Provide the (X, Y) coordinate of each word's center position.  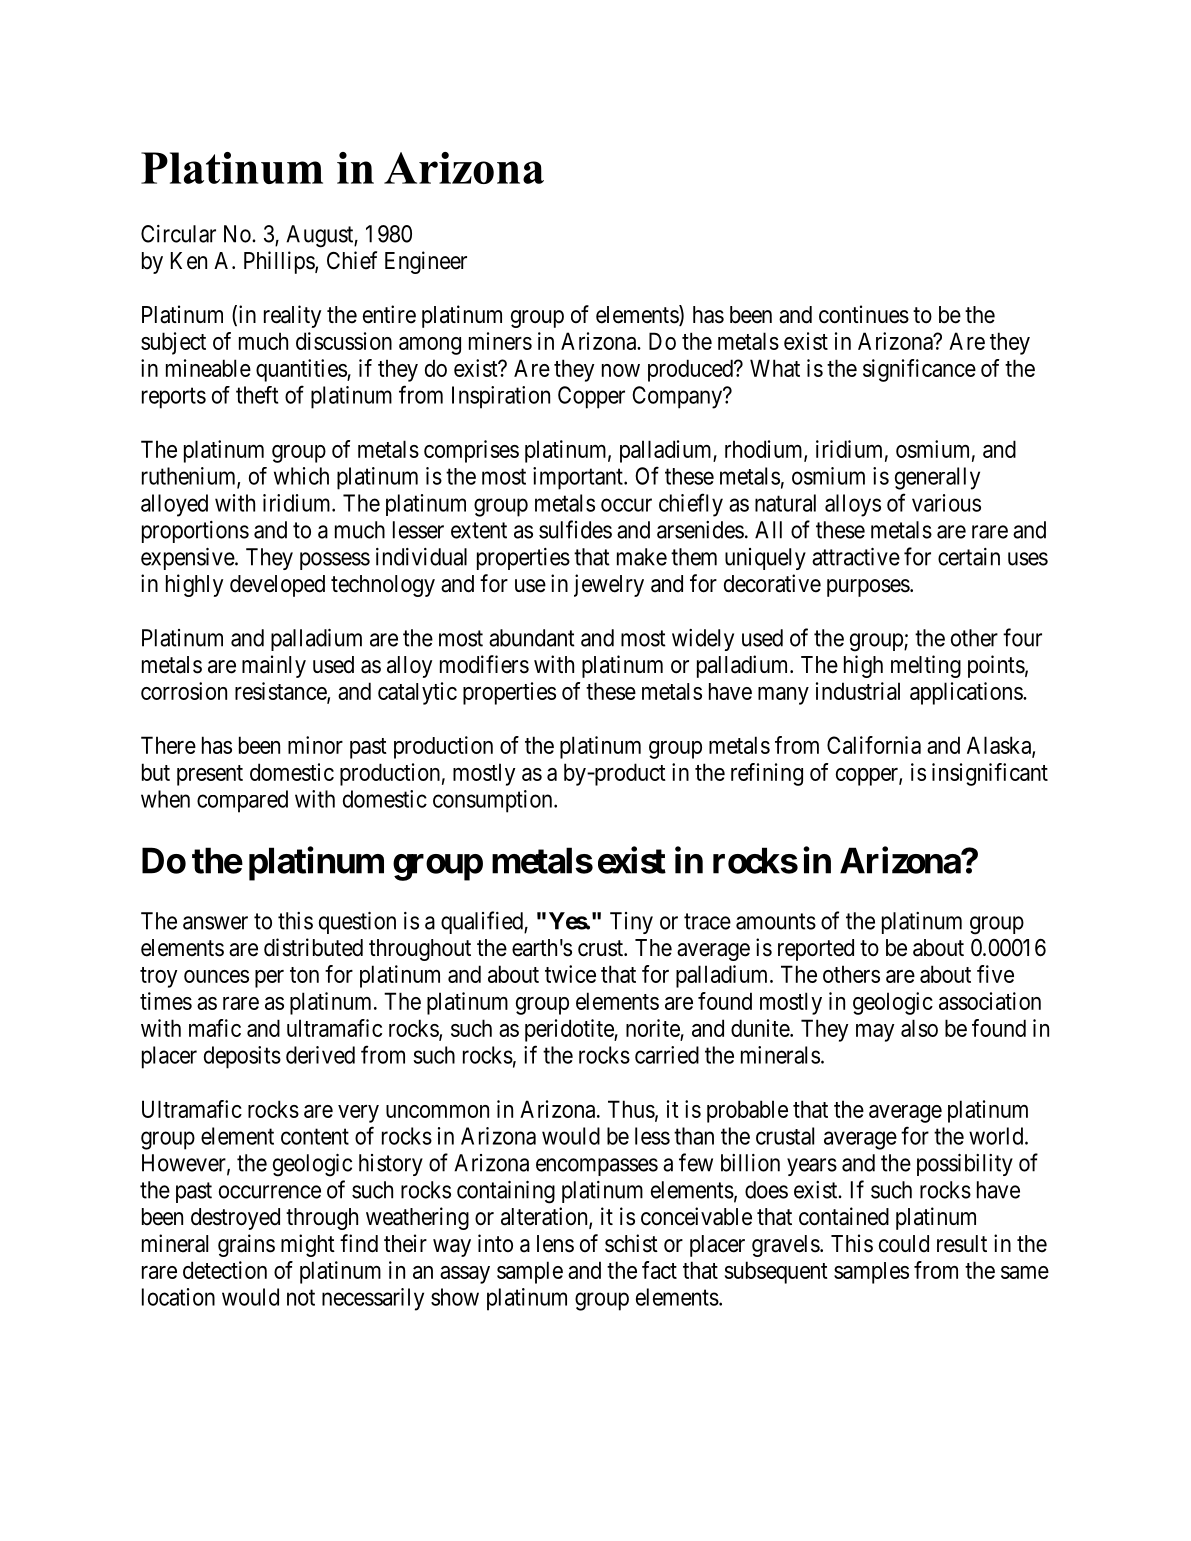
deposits (242, 1057)
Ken (189, 261)
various (946, 503)
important (579, 478)
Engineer (426, 262)
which (301, 476)
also (919, 1028)
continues (864, 314)
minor (315, 745)
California (874, 745)
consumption (494, 801)
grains (246, 1245)
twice (570, 974)
